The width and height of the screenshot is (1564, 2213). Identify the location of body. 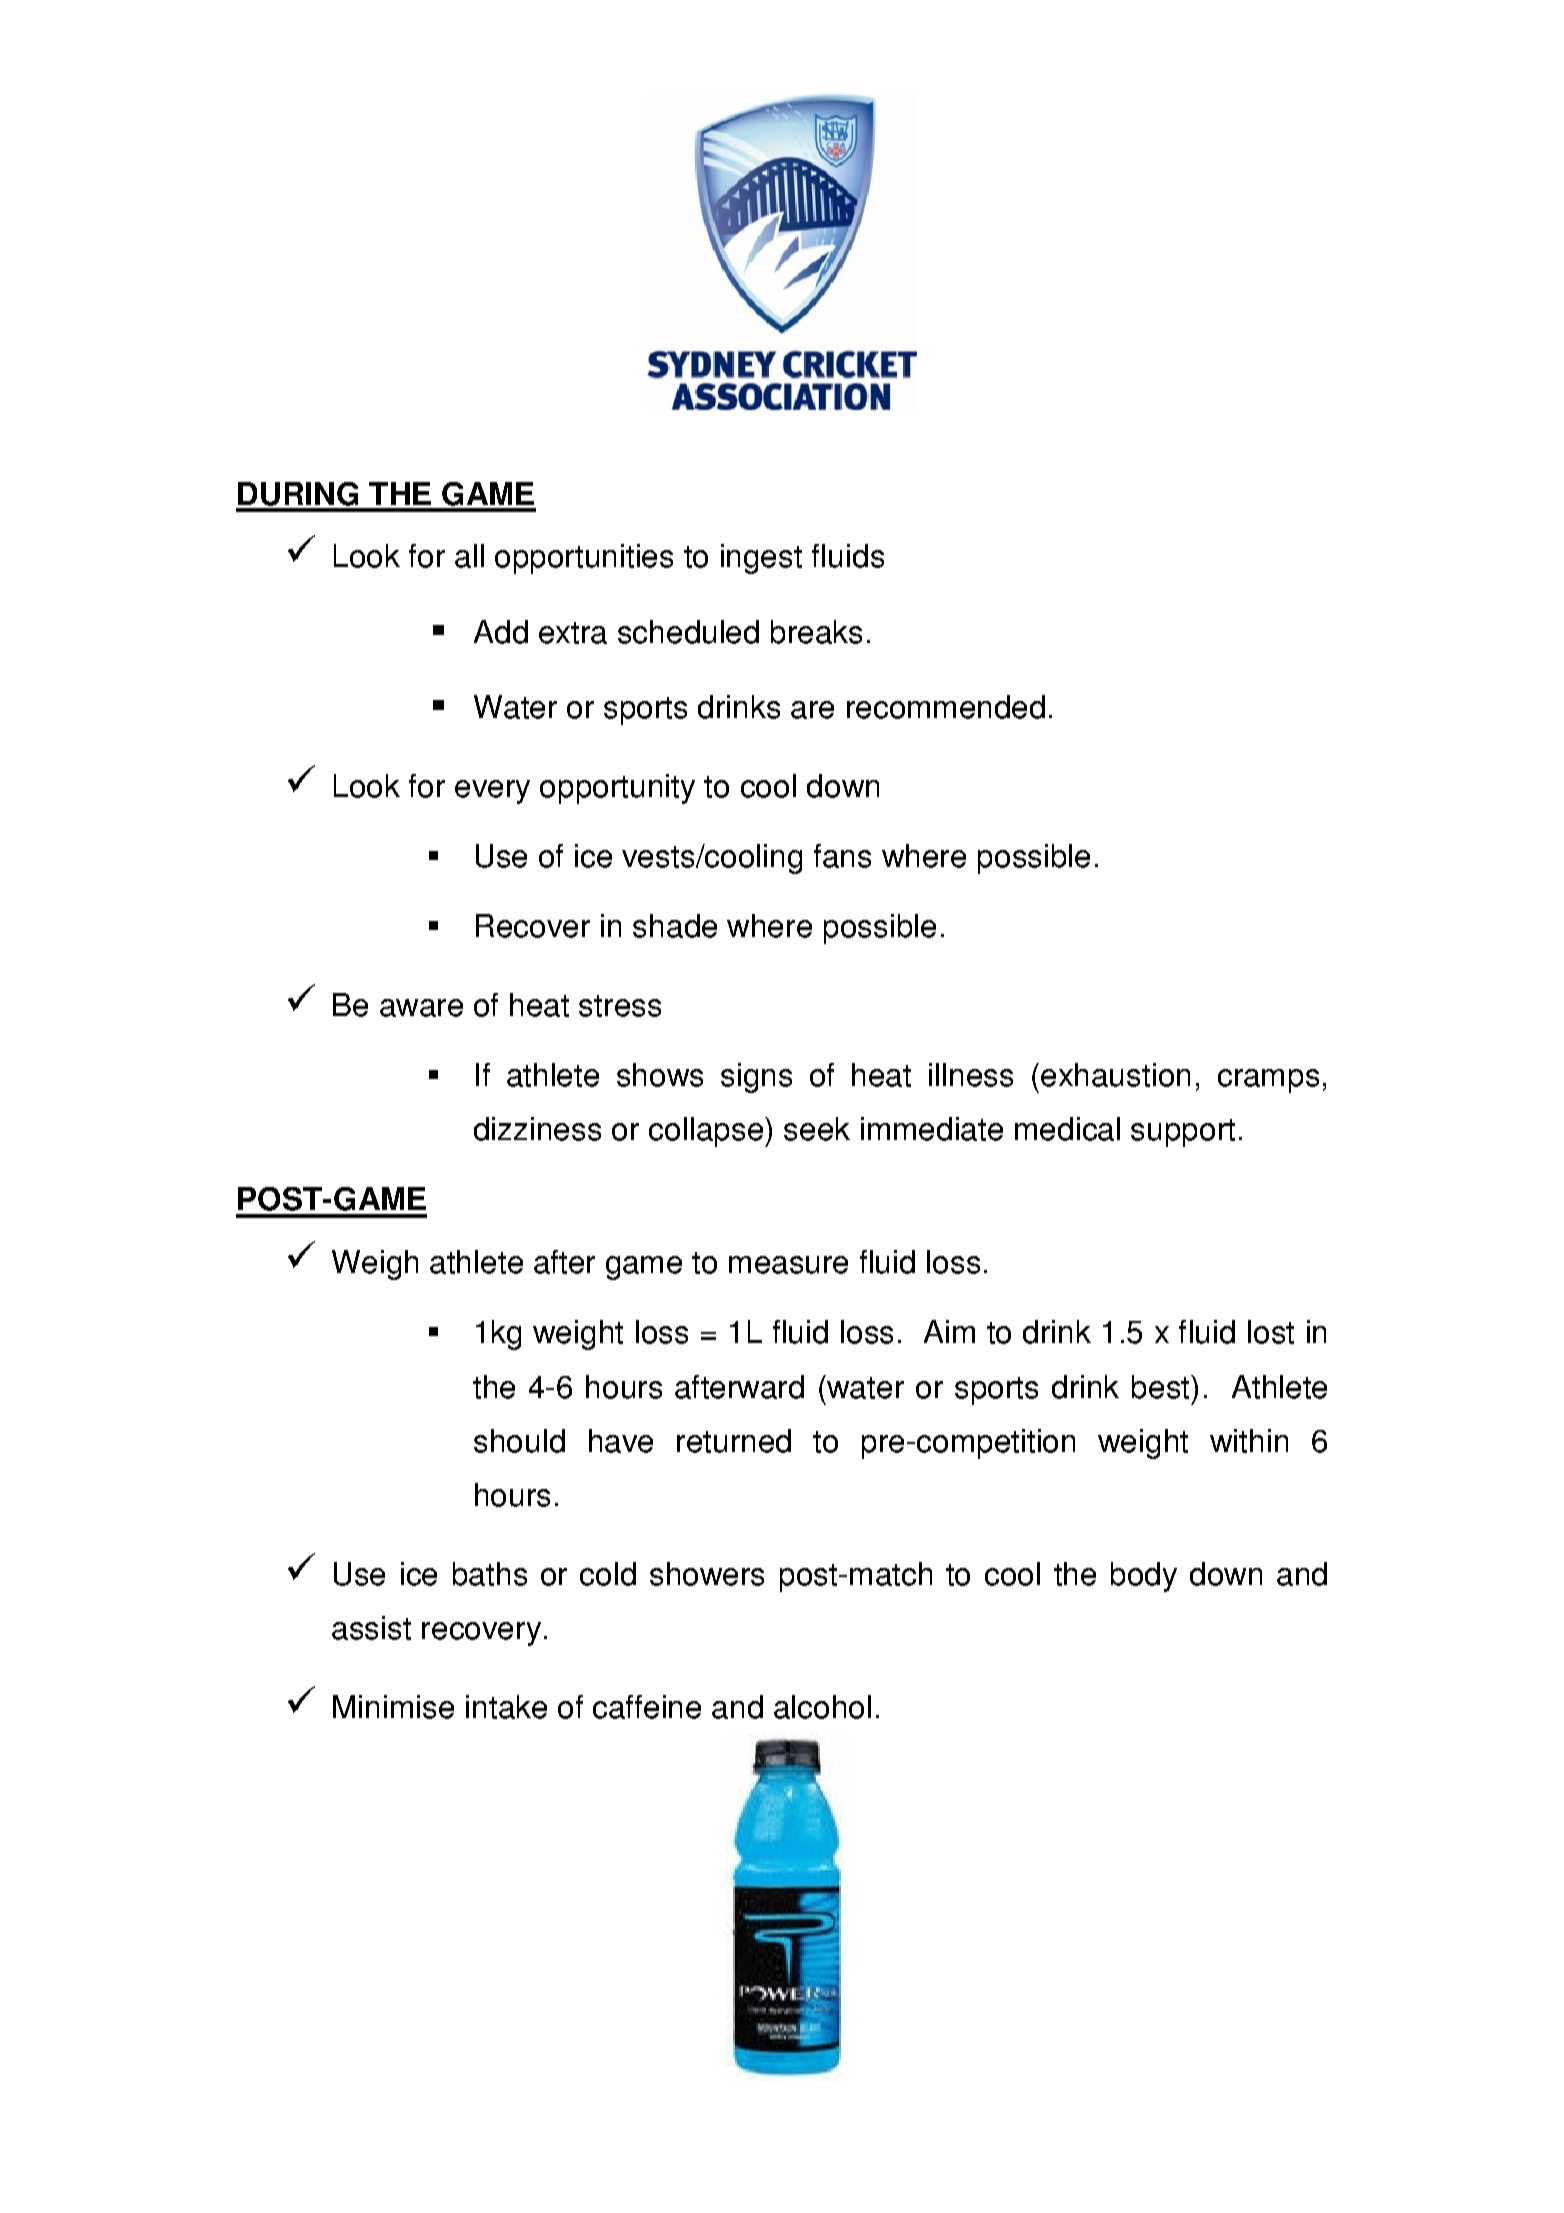
(1144, 1577).
